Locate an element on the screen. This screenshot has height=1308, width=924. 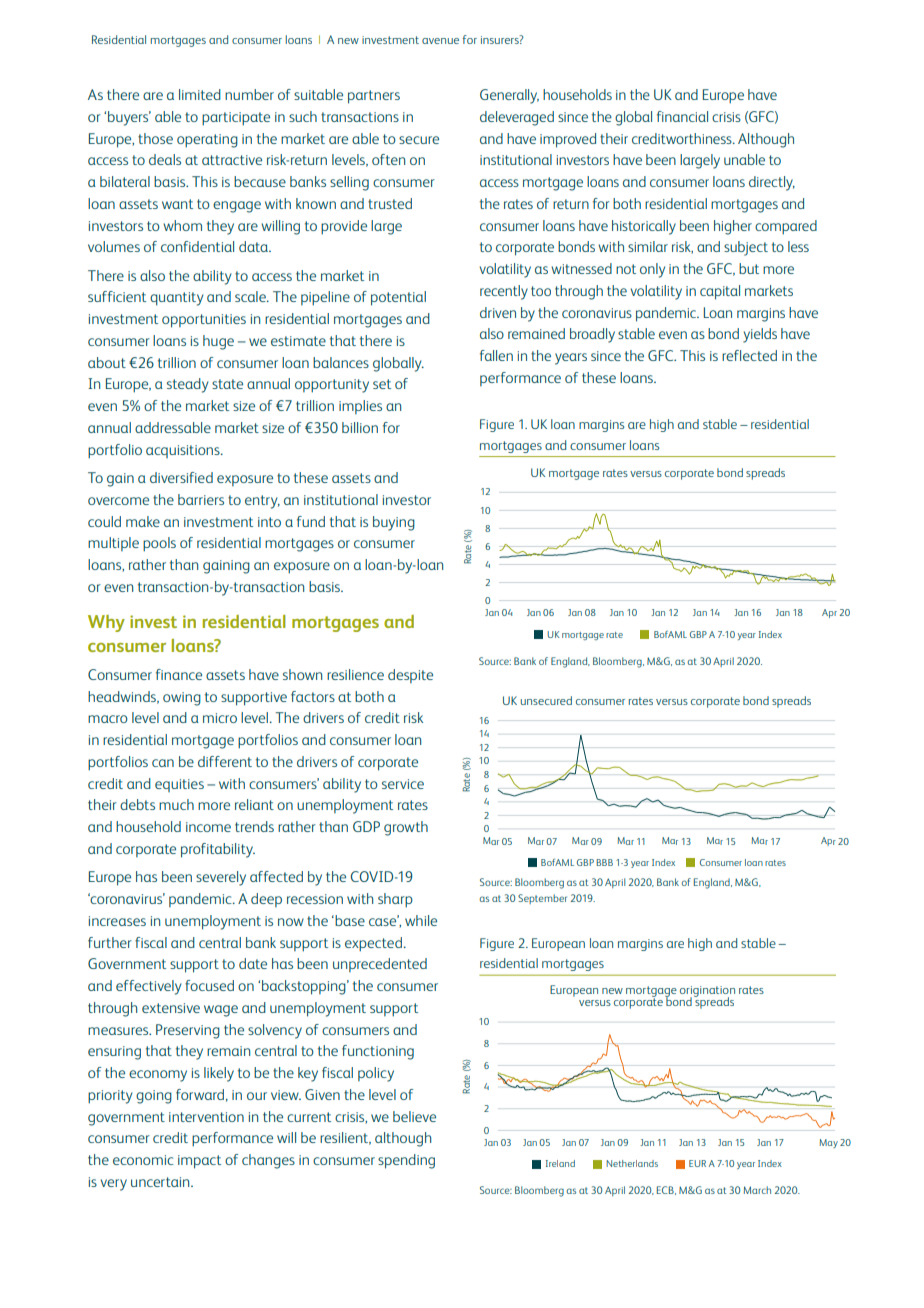
BBB is located at coordinates (604, 862).
